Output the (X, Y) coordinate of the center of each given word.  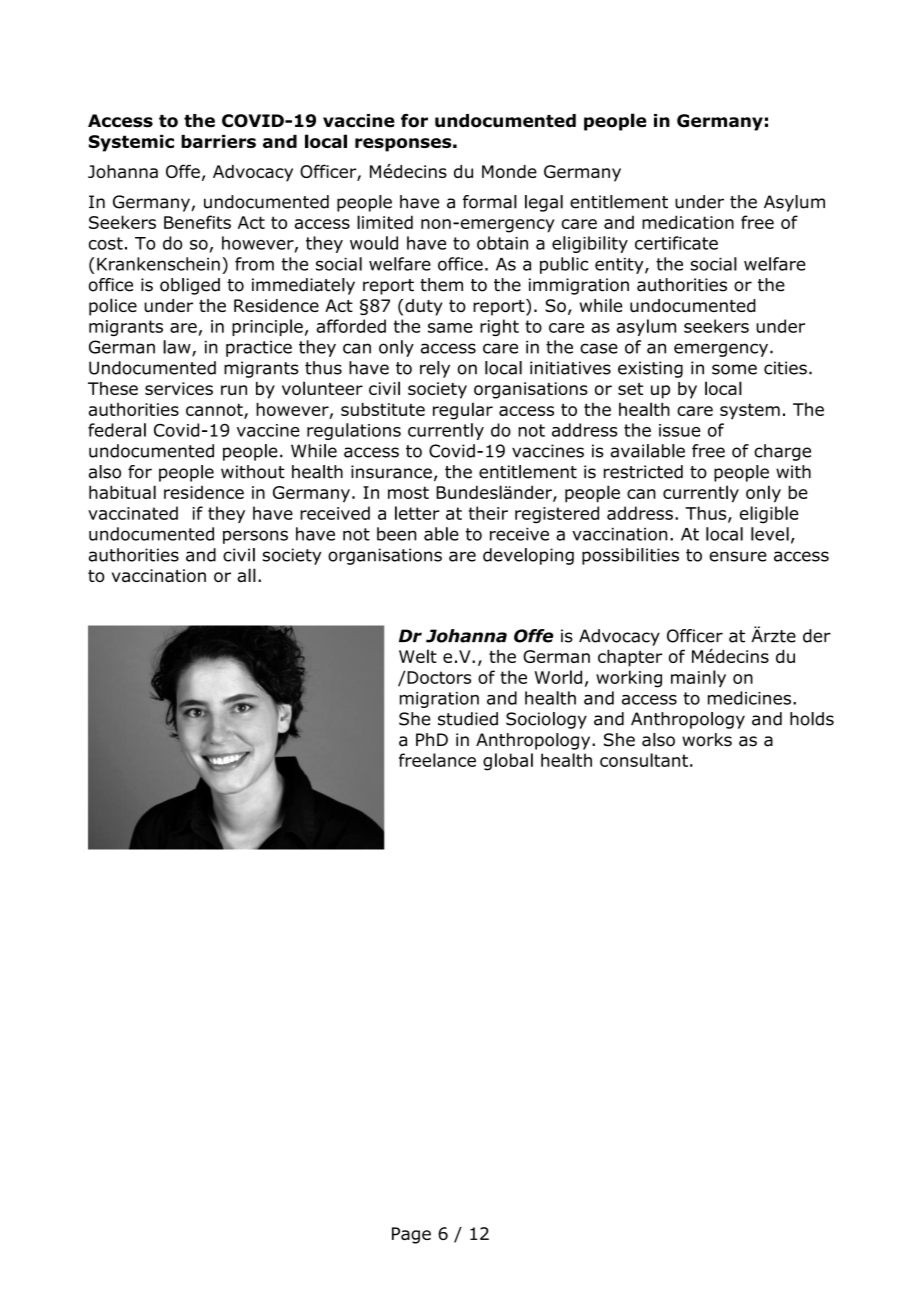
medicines (749, 698)
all (247, 575)
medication (688, 222)
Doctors (439, 677)
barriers (218, 141)
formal (490, 202)
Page (411, 1235)
